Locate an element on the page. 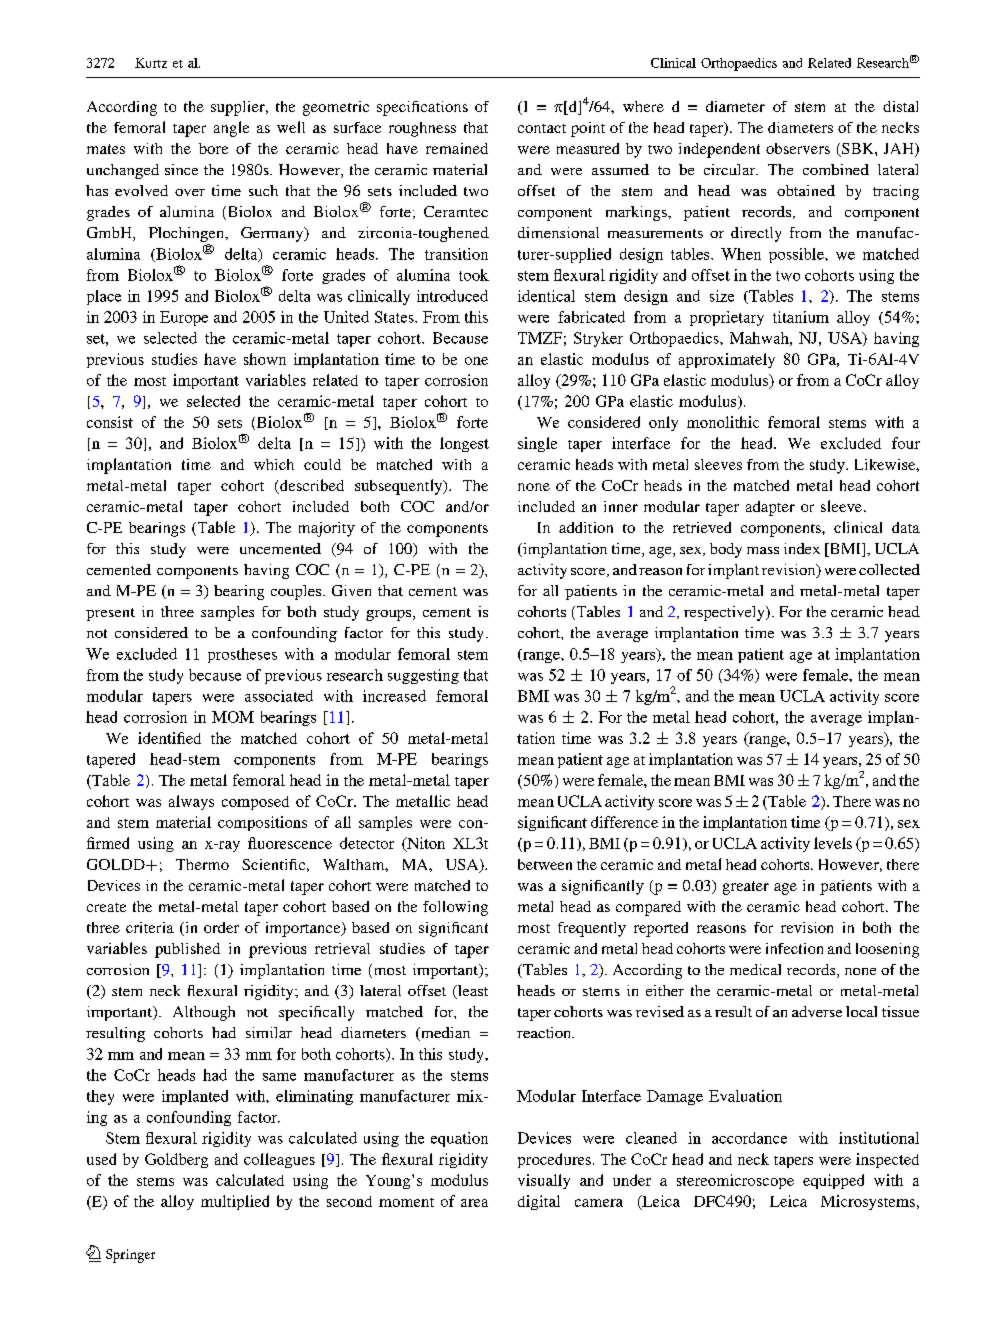 This image has width=1006, height=1337. levels is located at coordinates (833, 843).
